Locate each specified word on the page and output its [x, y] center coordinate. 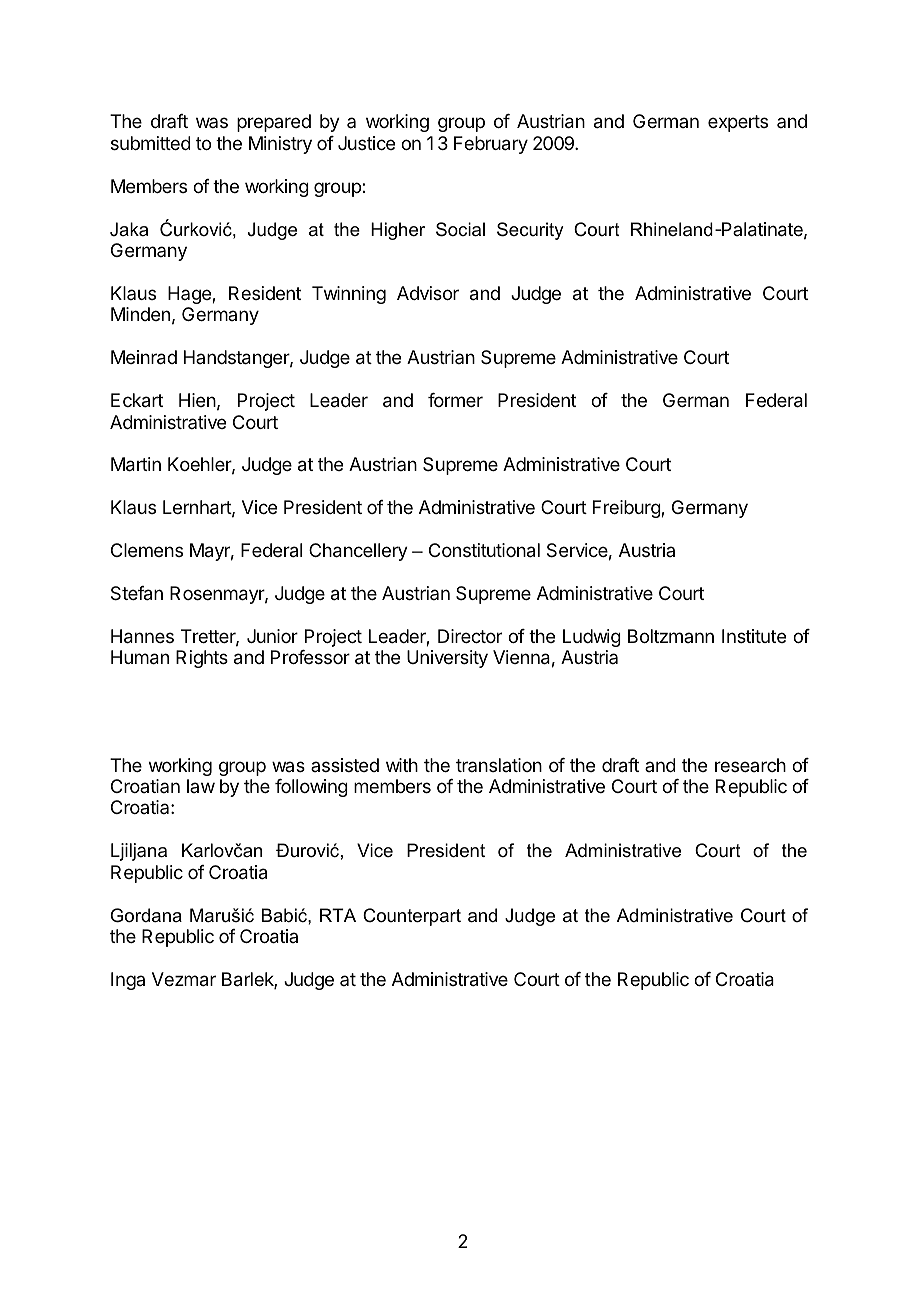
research [750, 765]
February [491, 145]
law [201, 786]
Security [530, 231]
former [455, 400]
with [402, 765]
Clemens [147, 550]
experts [738, 123]
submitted [151, 143]
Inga [128, 981]
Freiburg [627, 509]
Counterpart [412, 917]
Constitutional [484, 550]
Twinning [349, 295]
